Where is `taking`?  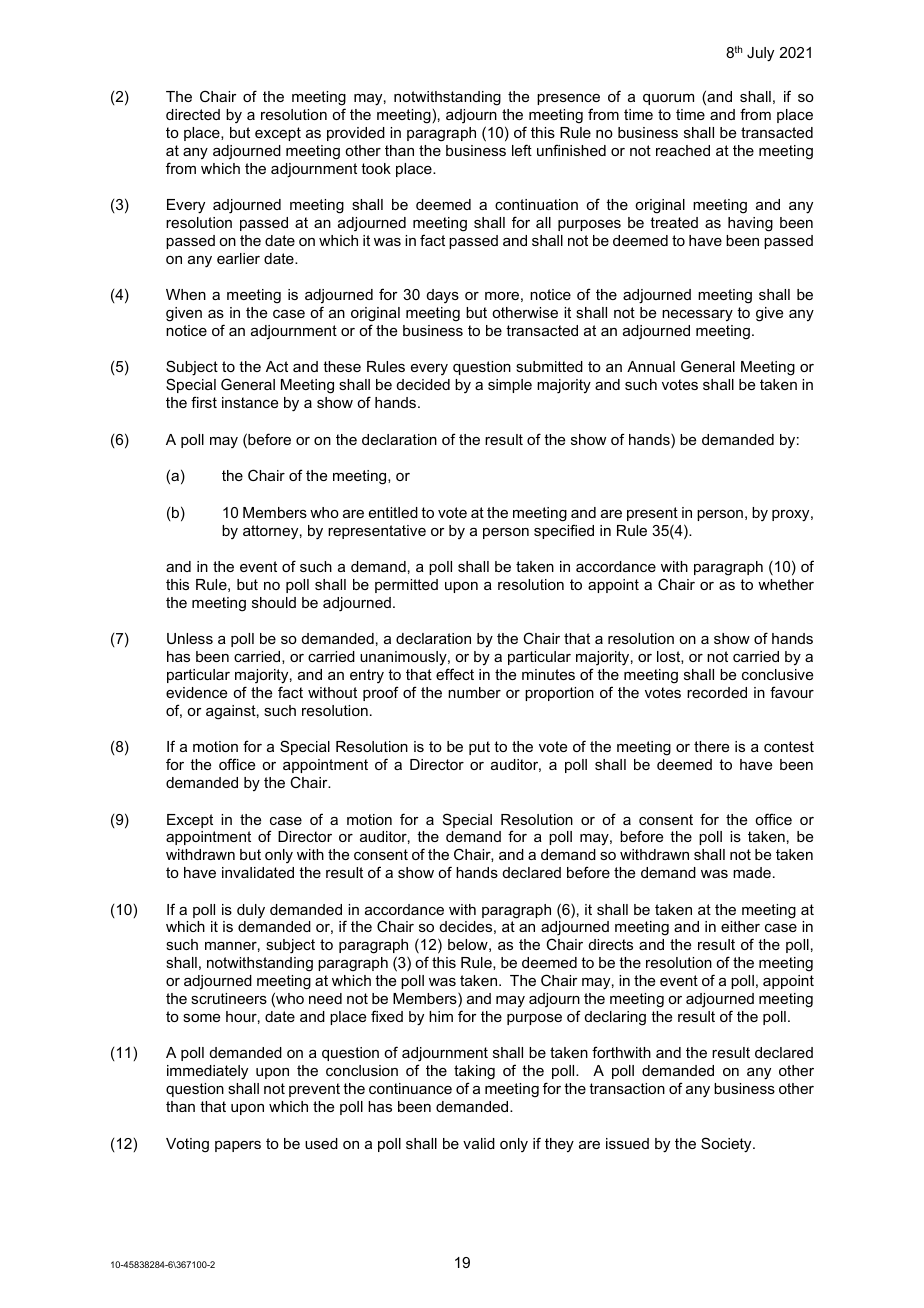
taking is located at coordinates (474, 1072).
